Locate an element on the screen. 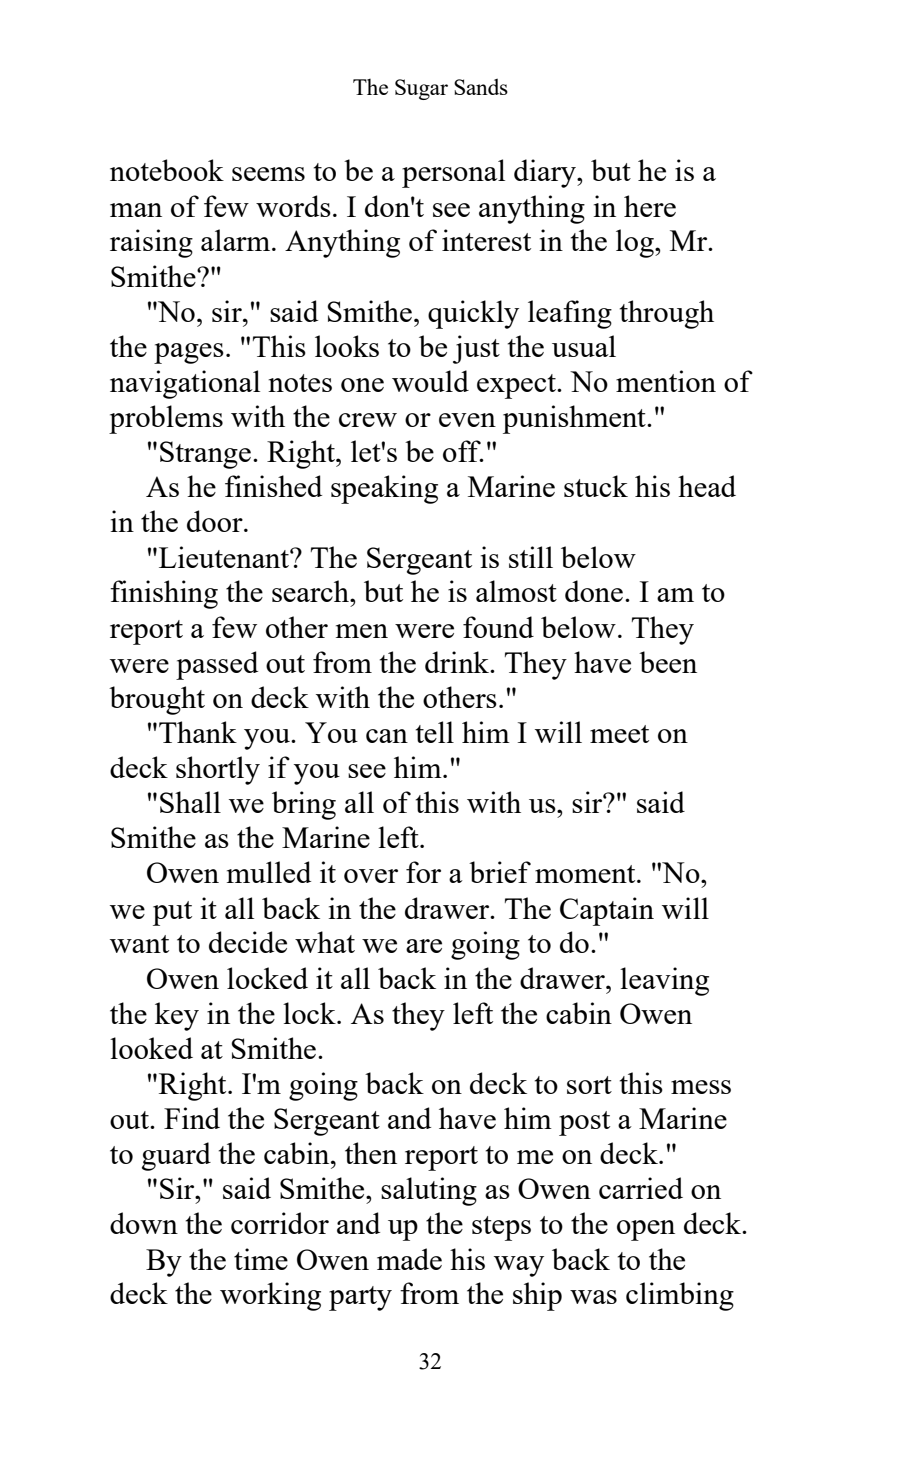 The width and height of the screenshot is (916, 1465). been is located at coordinates (668, 662).
